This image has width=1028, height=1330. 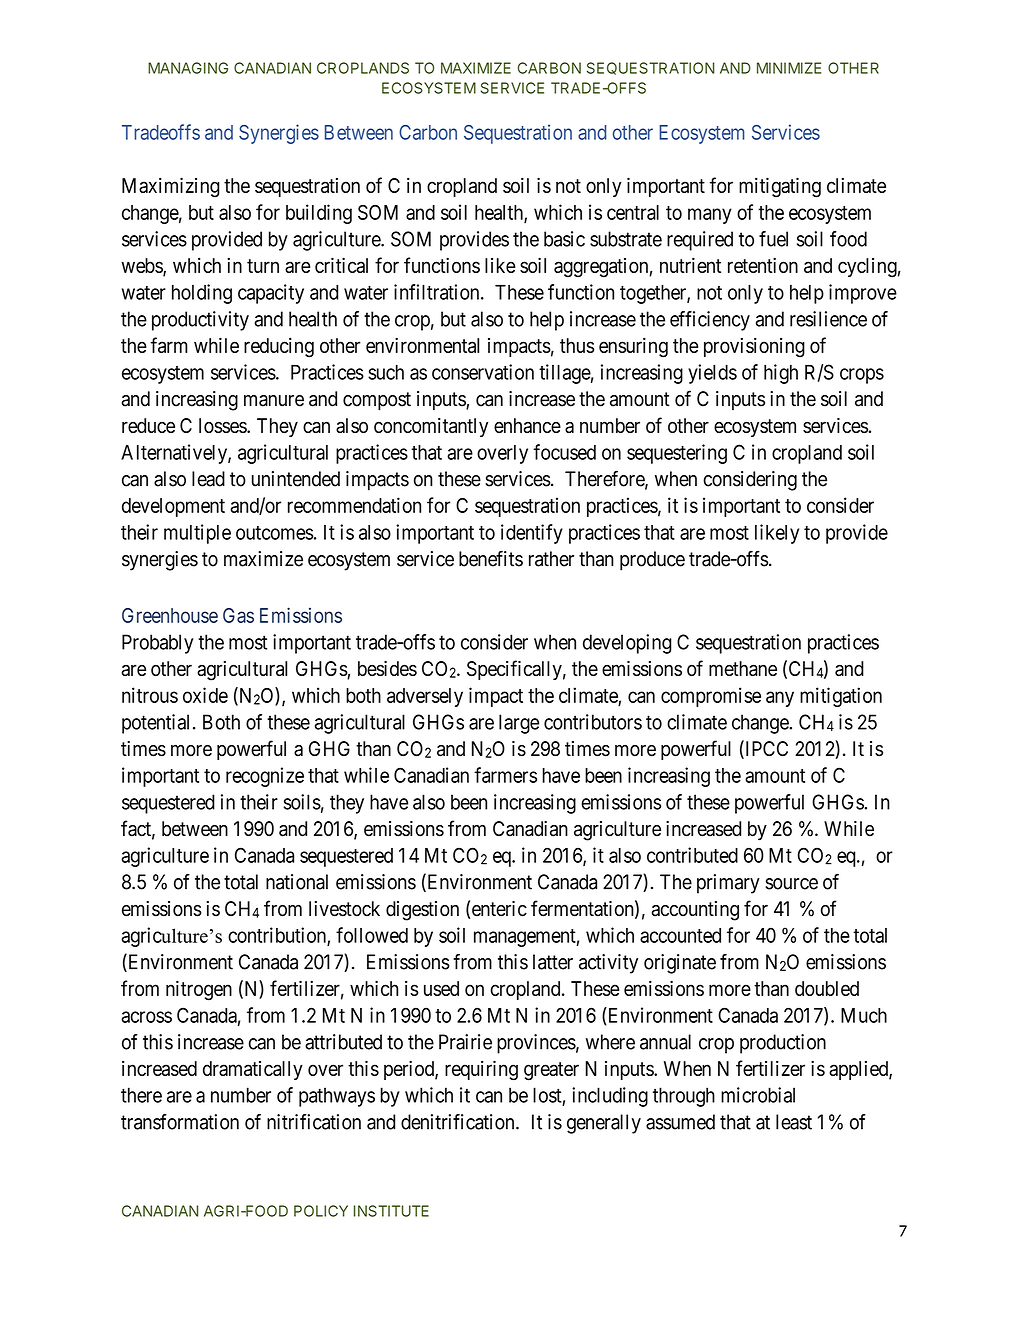 I want to click on source, so click(x=791, y=884).
